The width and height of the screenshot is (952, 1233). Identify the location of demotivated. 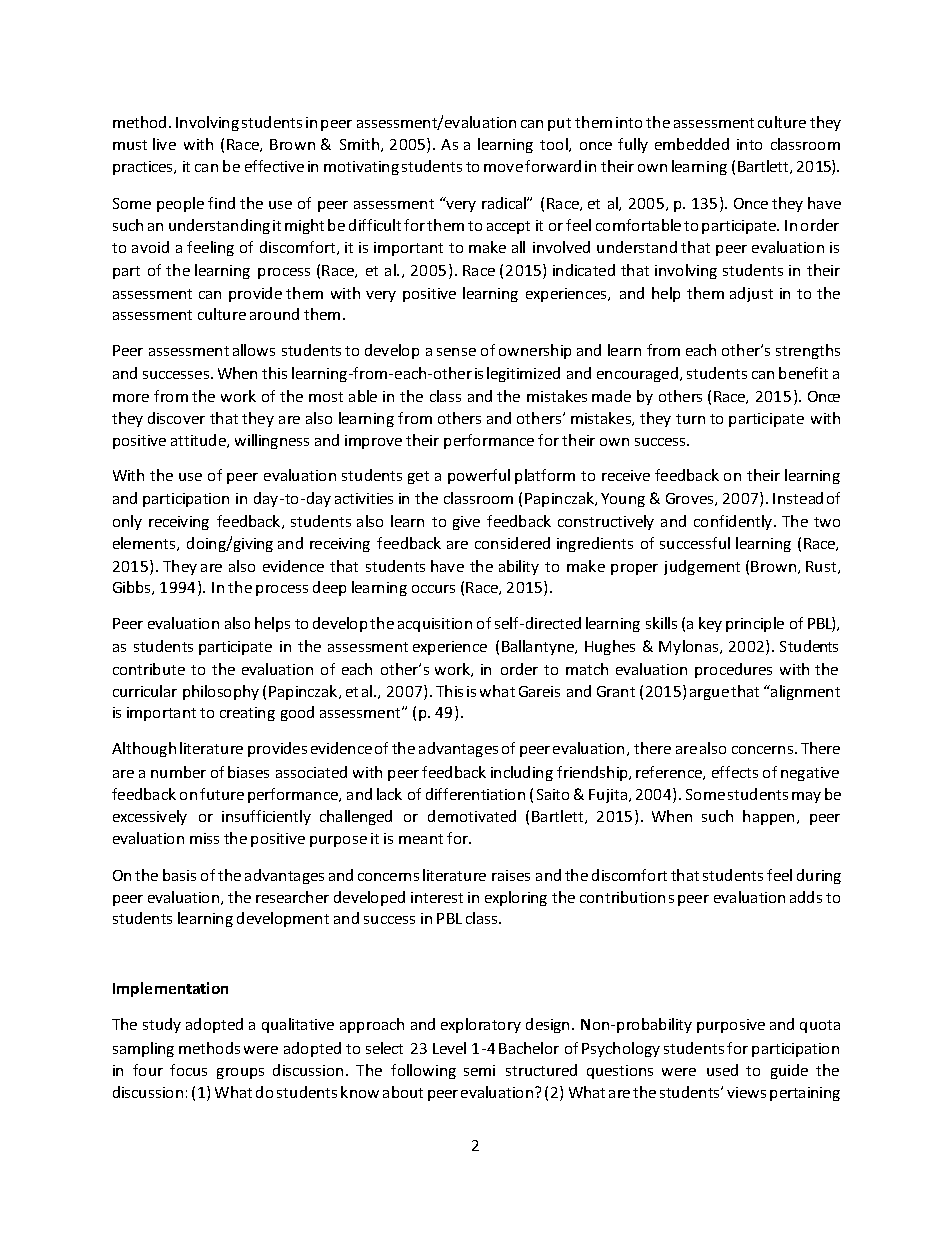
(472, 816).
